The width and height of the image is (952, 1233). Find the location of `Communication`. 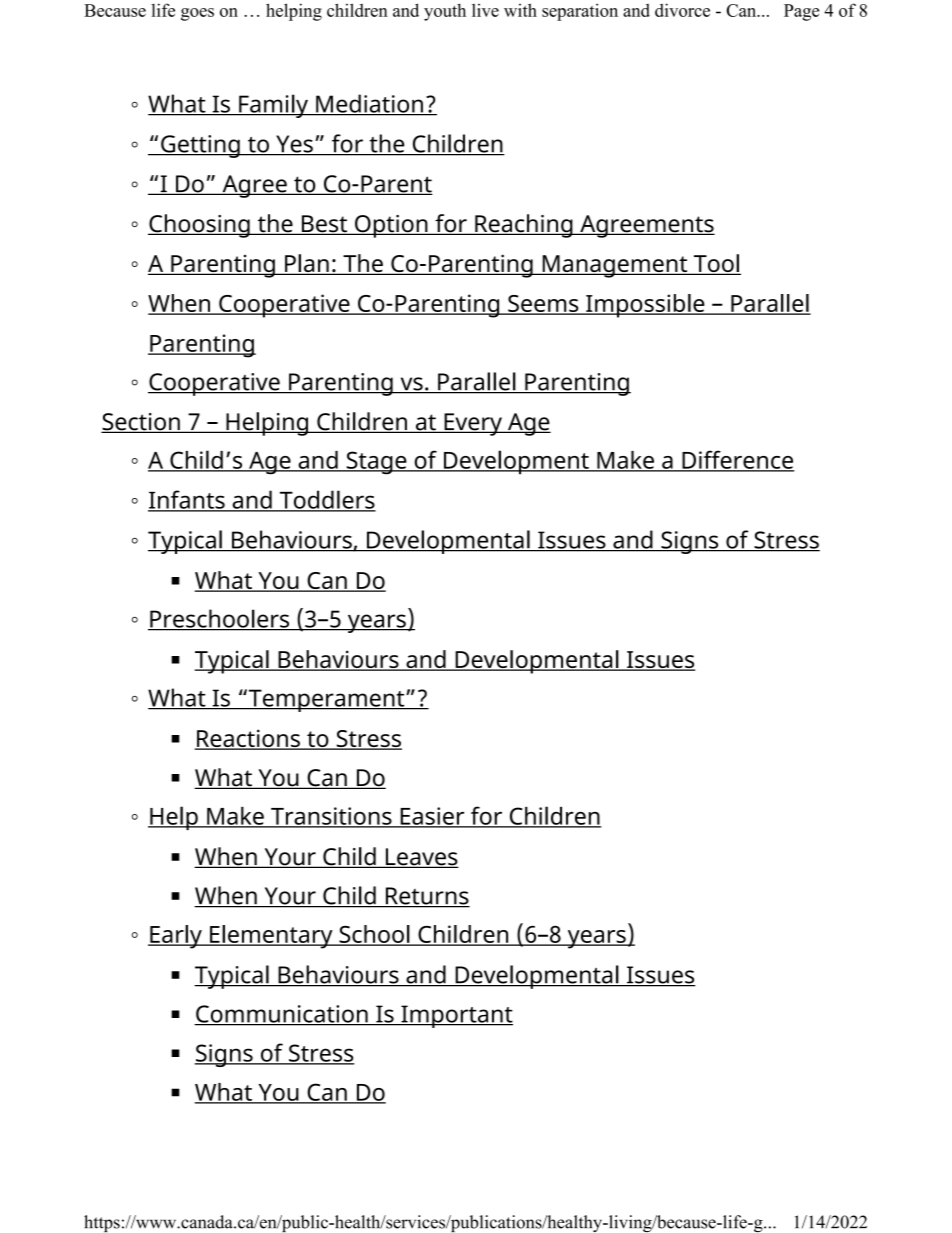

Communication is located at coordinates (282, 1015).
